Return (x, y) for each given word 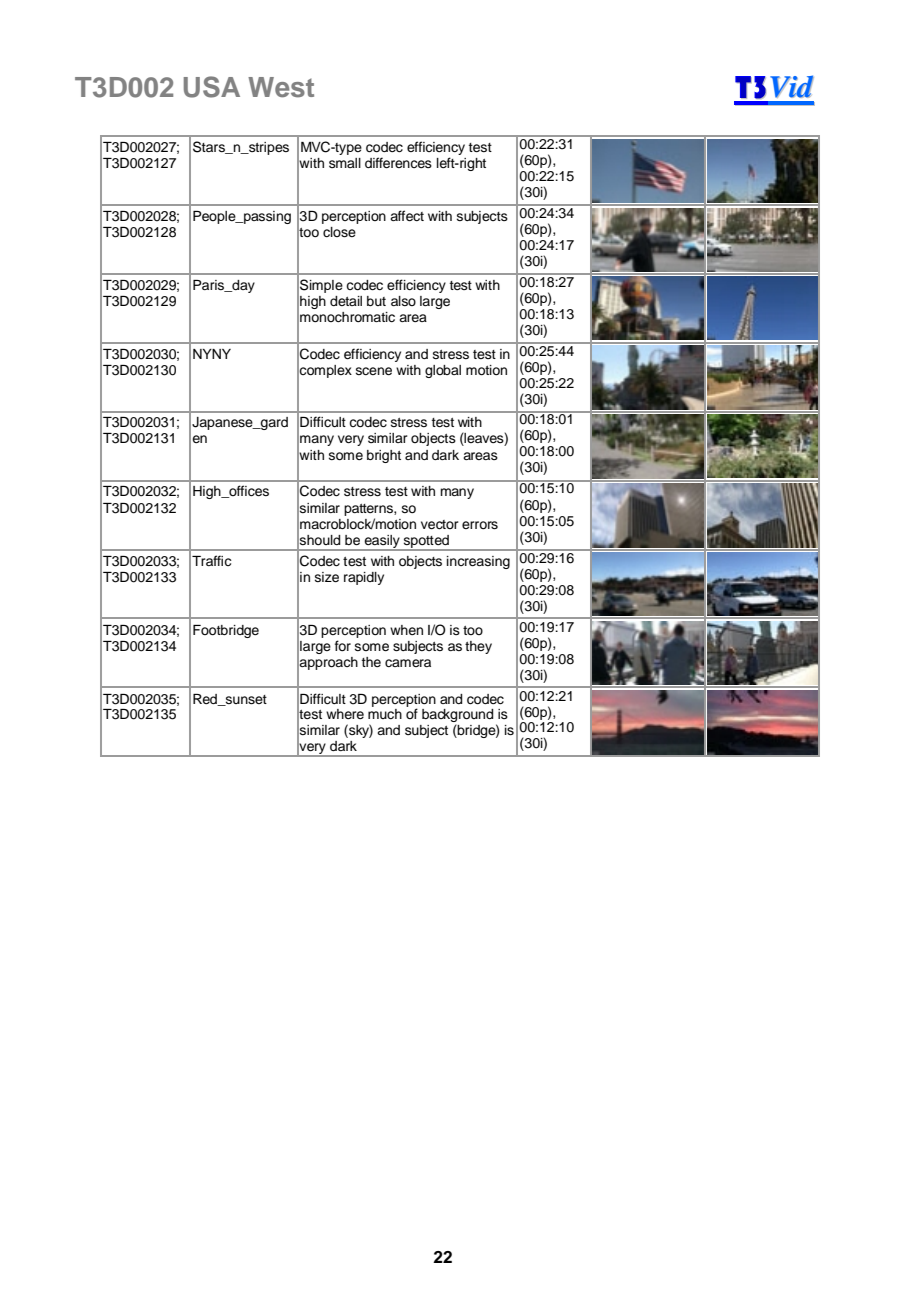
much (385, 712)
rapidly (364, 578)
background (457, 717)
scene (374, 371)
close (339, 232)
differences (398, 162)
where (345, 714)
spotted (426, 542)
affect (407, 215)
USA (212, 87)
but (376, 301)
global (443, 371)
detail (346, 301)
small (345, 163)
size (327, 577)
